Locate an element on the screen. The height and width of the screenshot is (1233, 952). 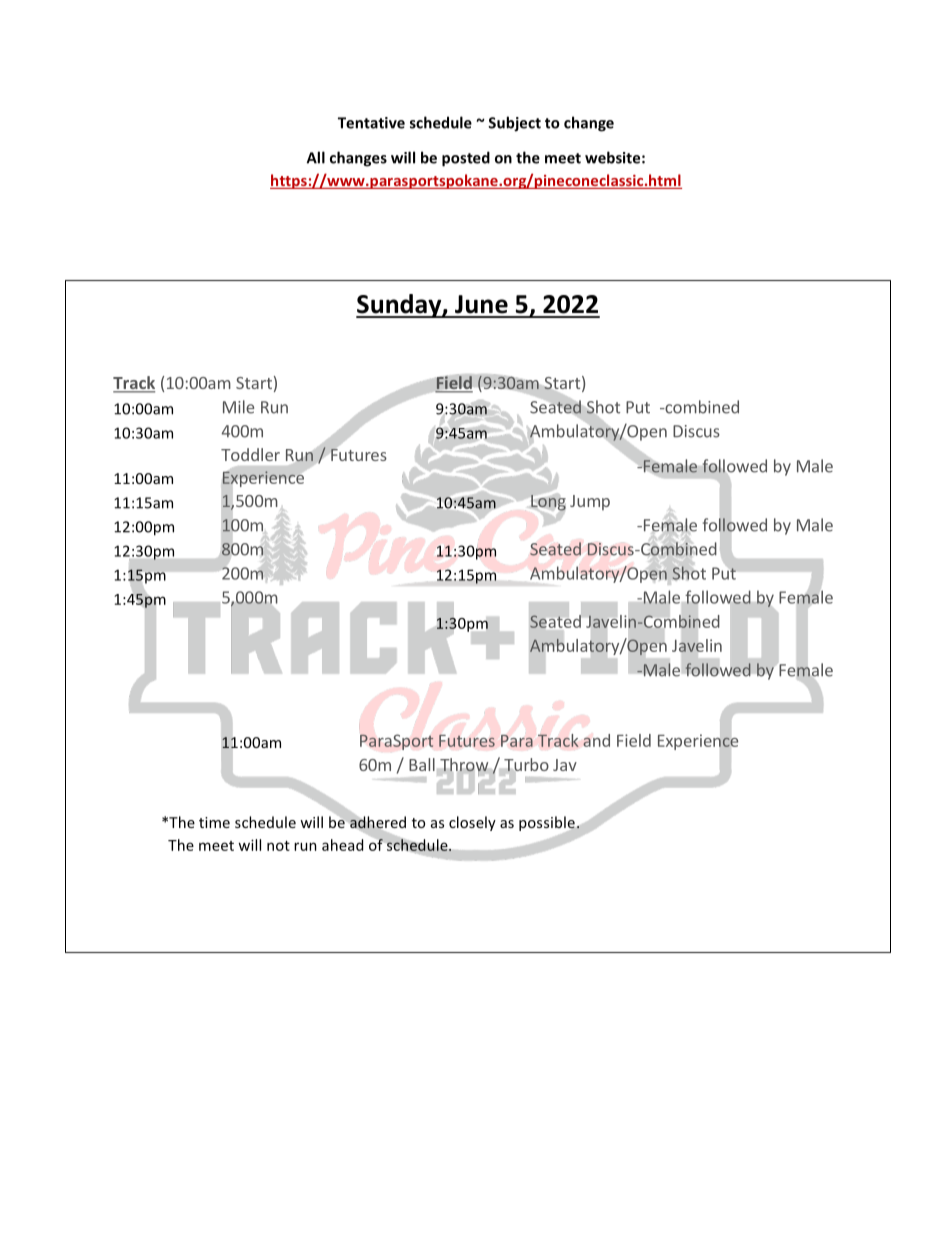
and is located at coordinates (596, 740).
